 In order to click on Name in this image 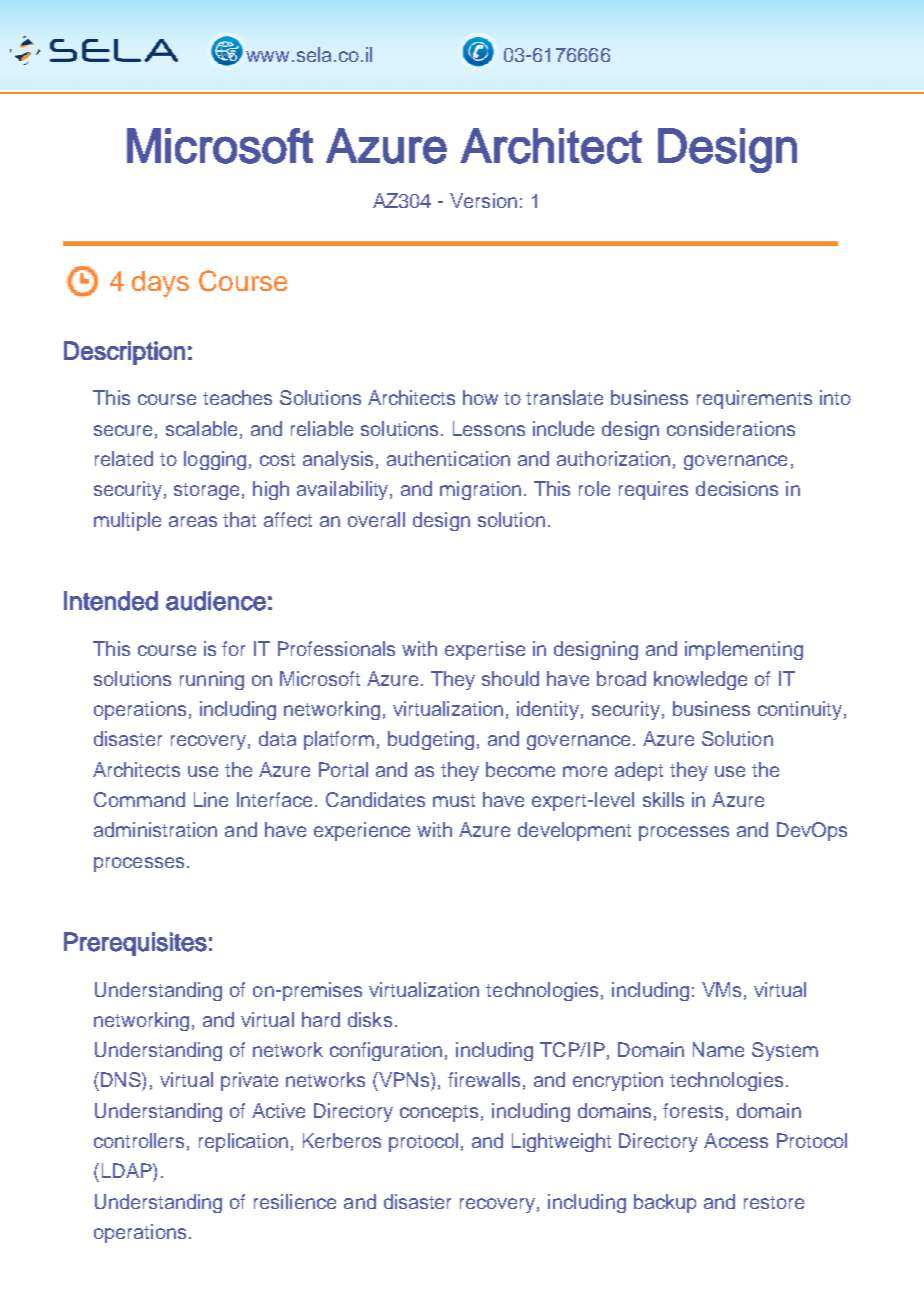, I will do `click(718, 1049)`.
